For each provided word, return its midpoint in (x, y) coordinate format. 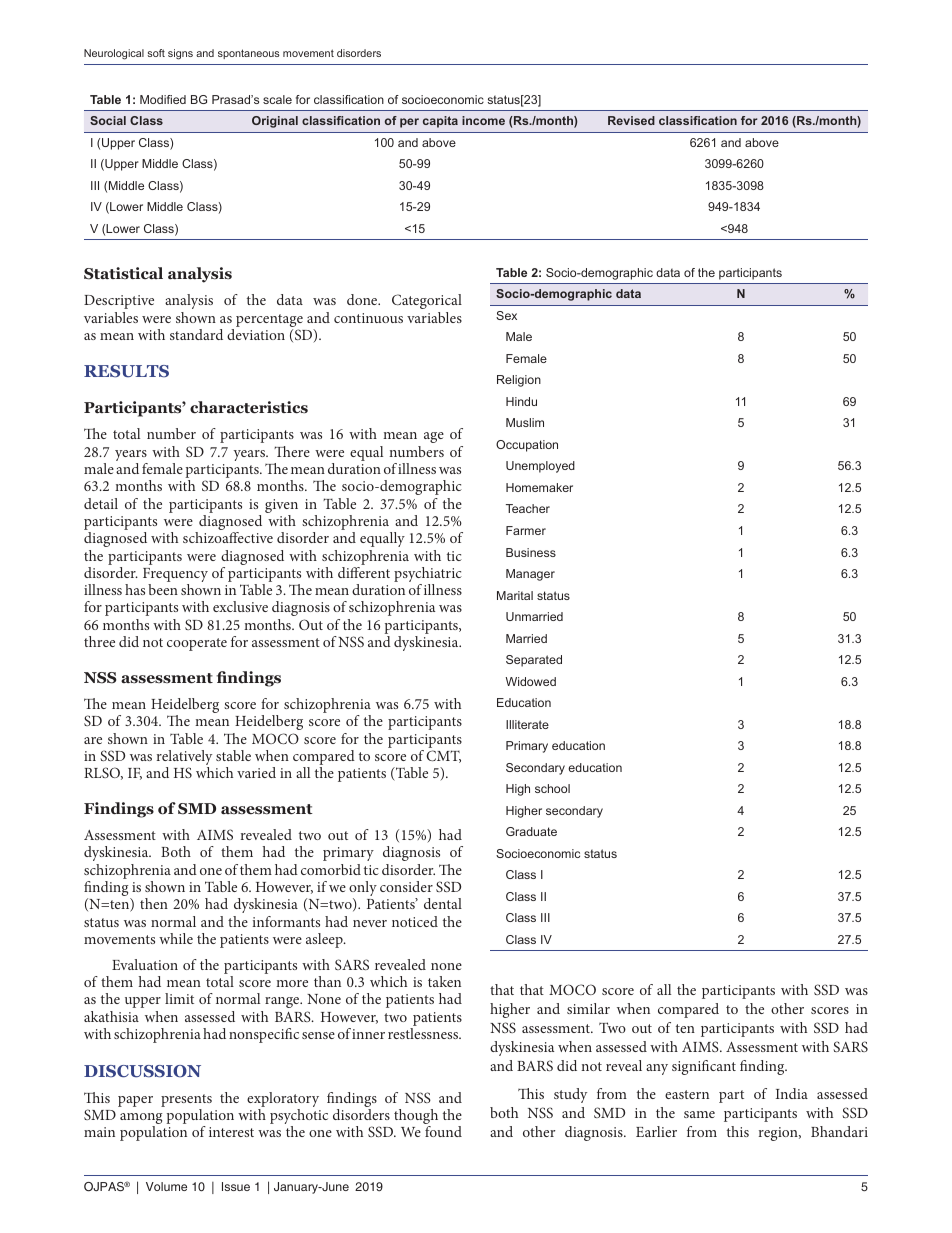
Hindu (521, 401)
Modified (163, 99)
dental (443, 903)
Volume (166, 1186)
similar (588, 1008)
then (154, 903)
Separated (534, 661)
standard (196, 334)
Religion (519, 381)
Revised (631, 120)
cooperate (197, 644)
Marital (515, 595)
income (483, 120)
